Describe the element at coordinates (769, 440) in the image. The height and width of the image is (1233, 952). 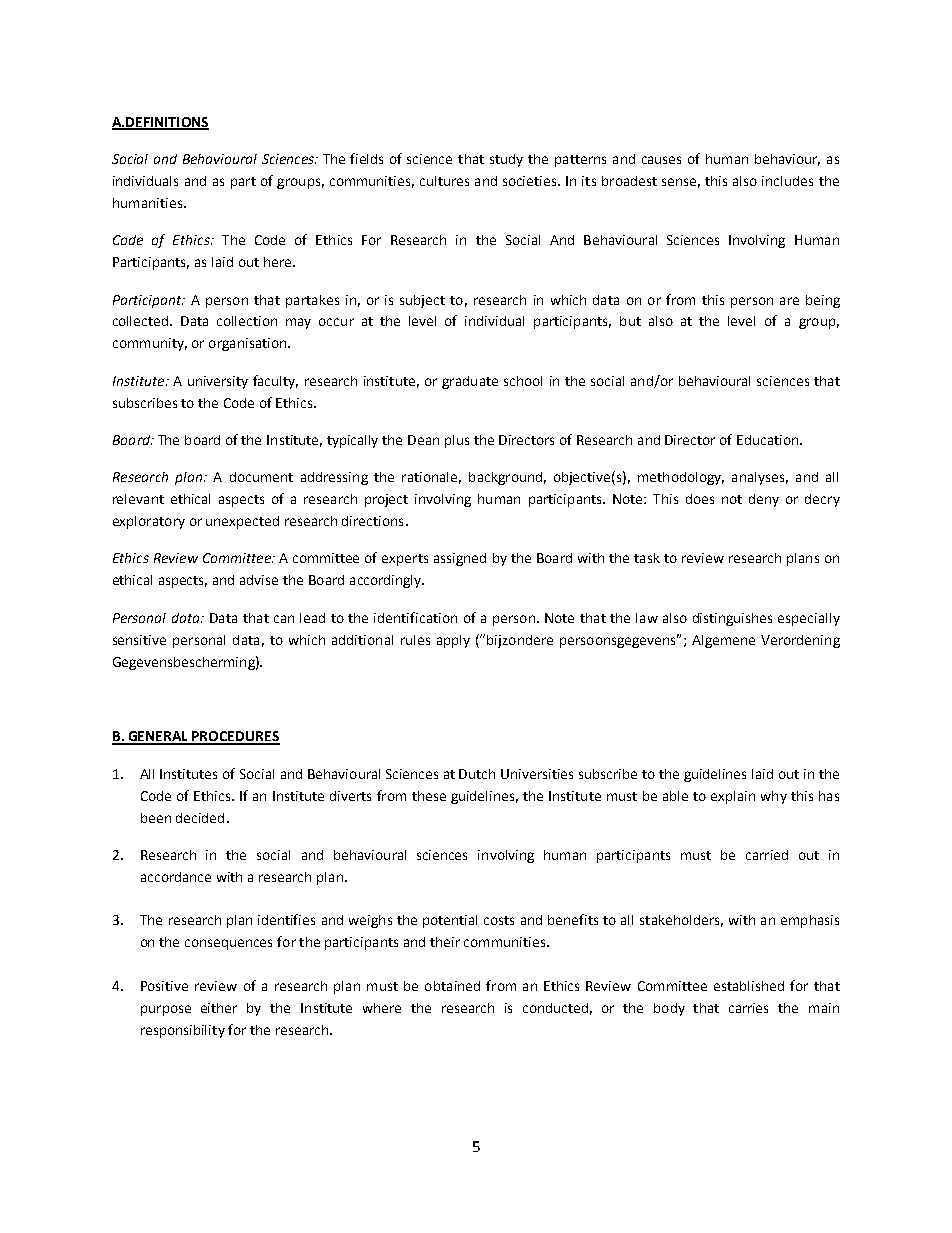
I see `Education` at that location.
